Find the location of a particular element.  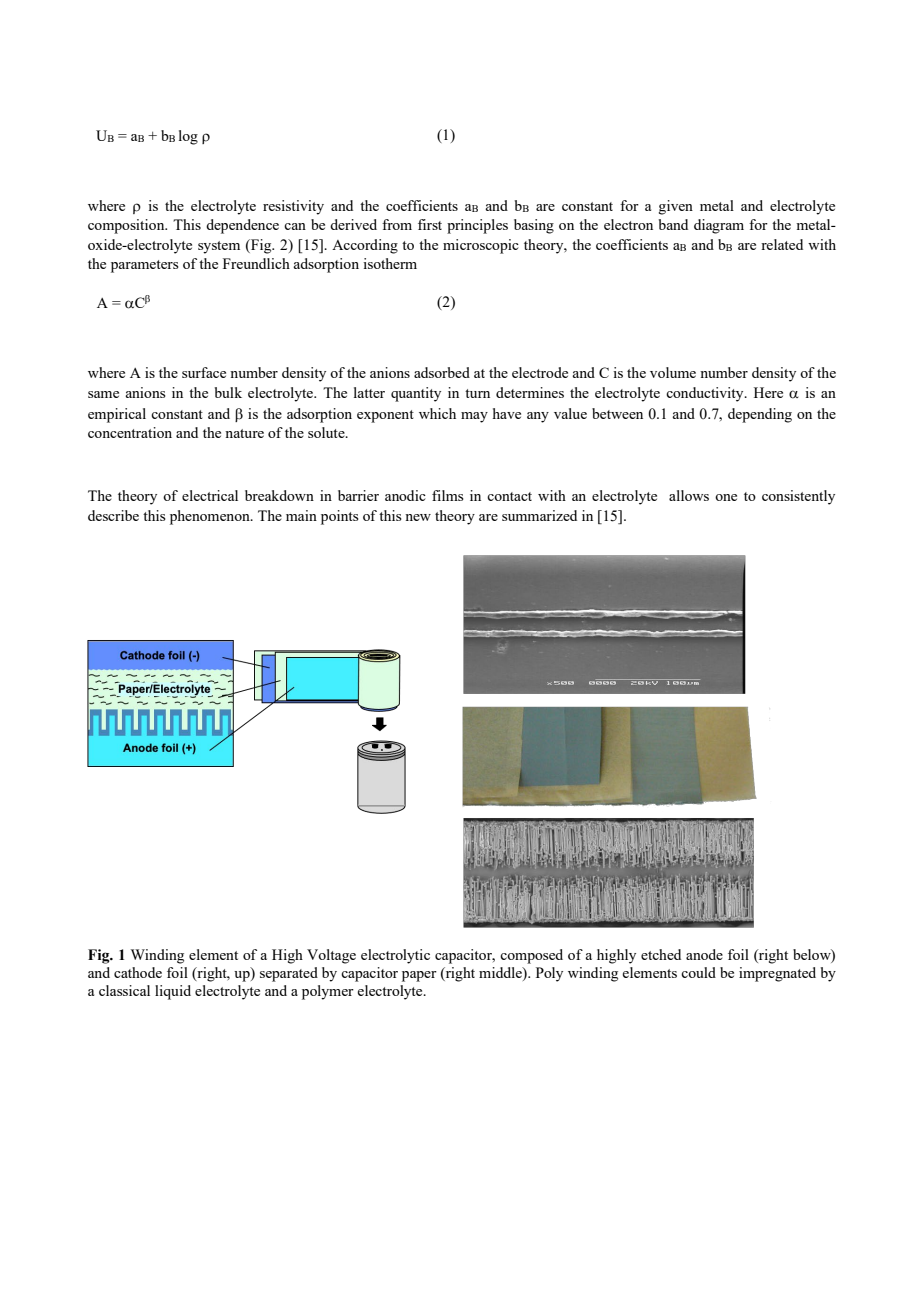

log is located at coordinates (188, 137).
